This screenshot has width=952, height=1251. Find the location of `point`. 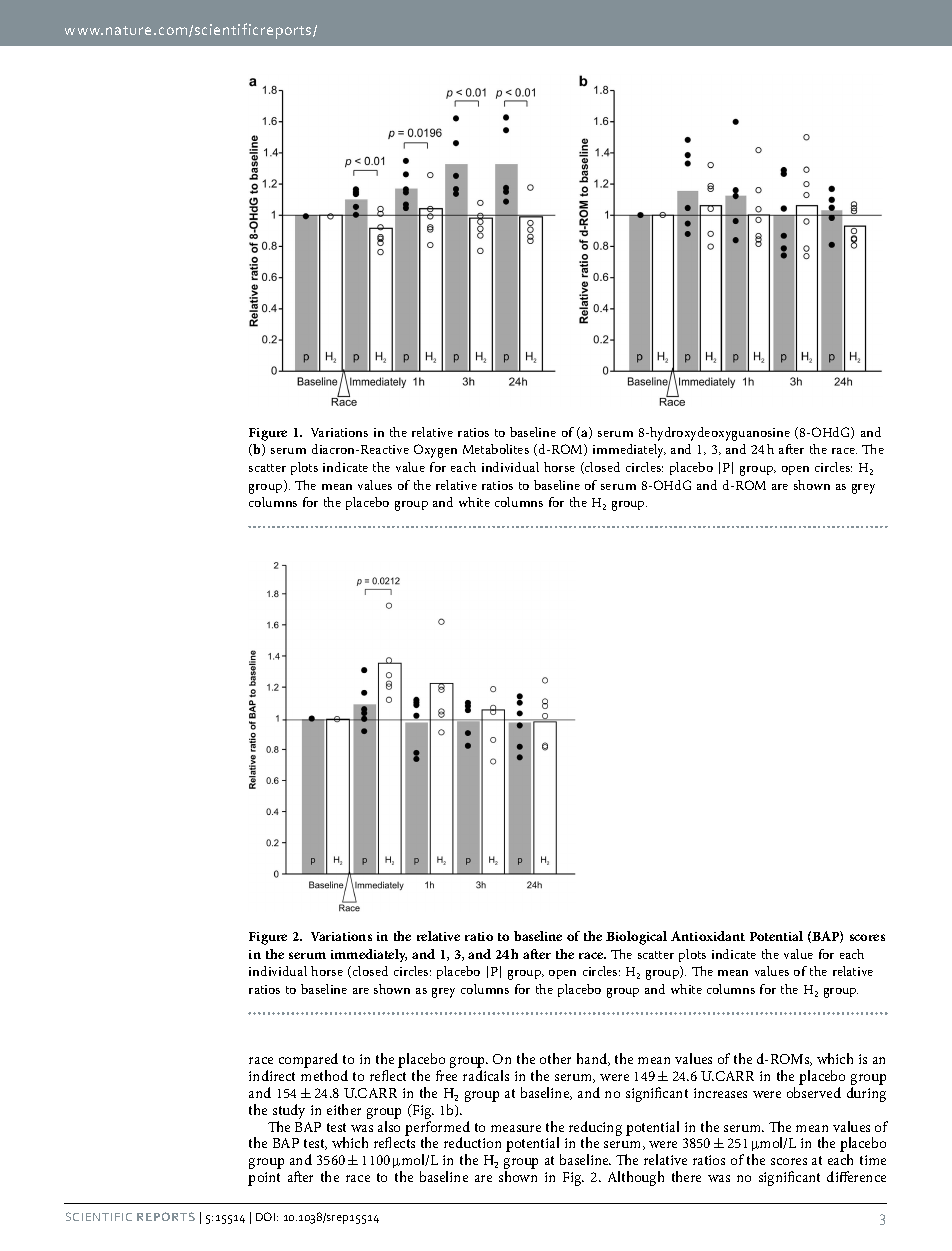

point is located at coordinates (264, 1179).
